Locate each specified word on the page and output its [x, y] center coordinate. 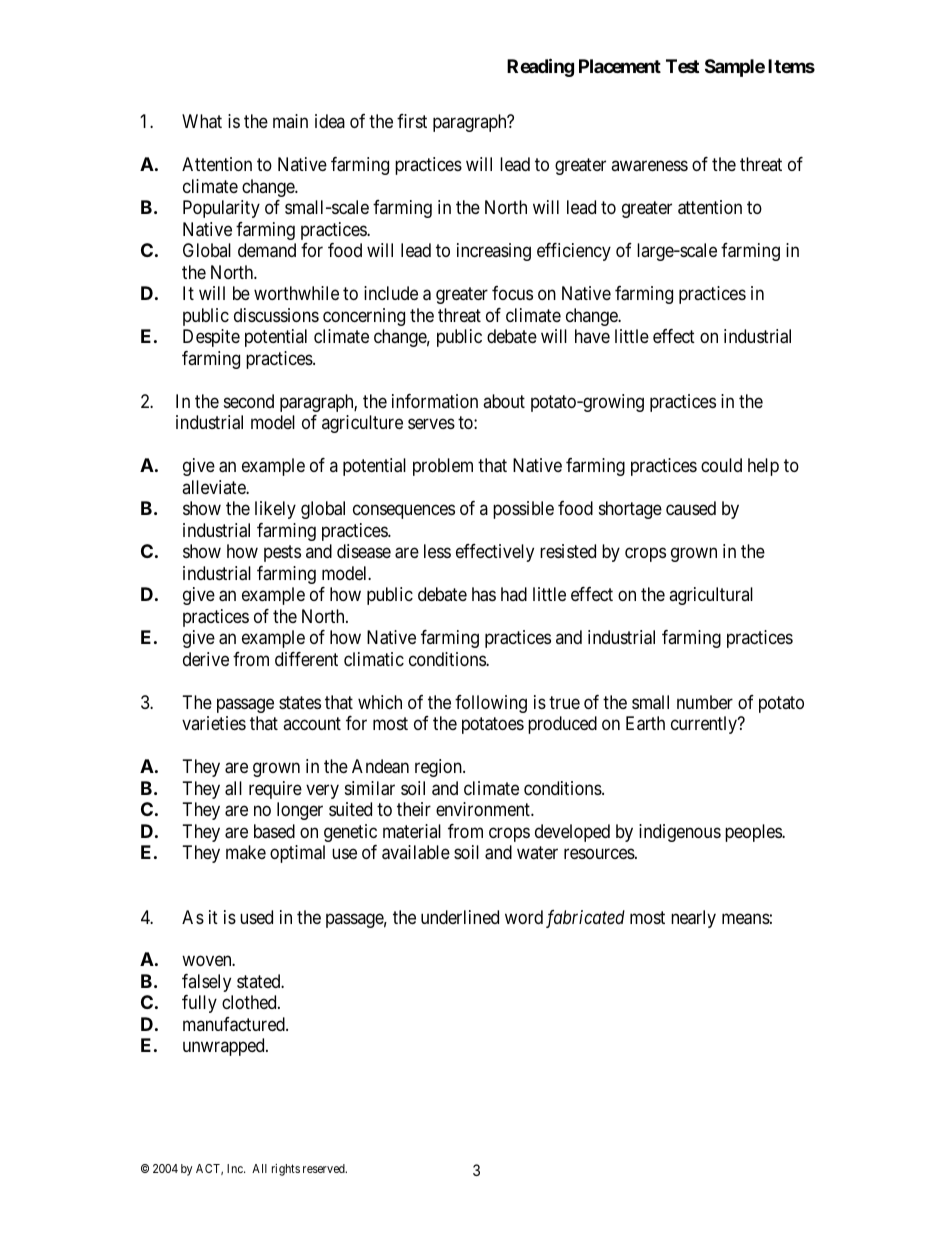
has [484, 594]
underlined [460, 917]
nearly [693, 919]
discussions [276, 315]
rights [286, 1170]
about [504, 401]
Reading [540, 67]
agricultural [711, 596]
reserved [325, 1168]
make [246, 852]
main [290, 121]
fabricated [585, 919]
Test [682, 66]
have [592, 336]
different [306, 659]
